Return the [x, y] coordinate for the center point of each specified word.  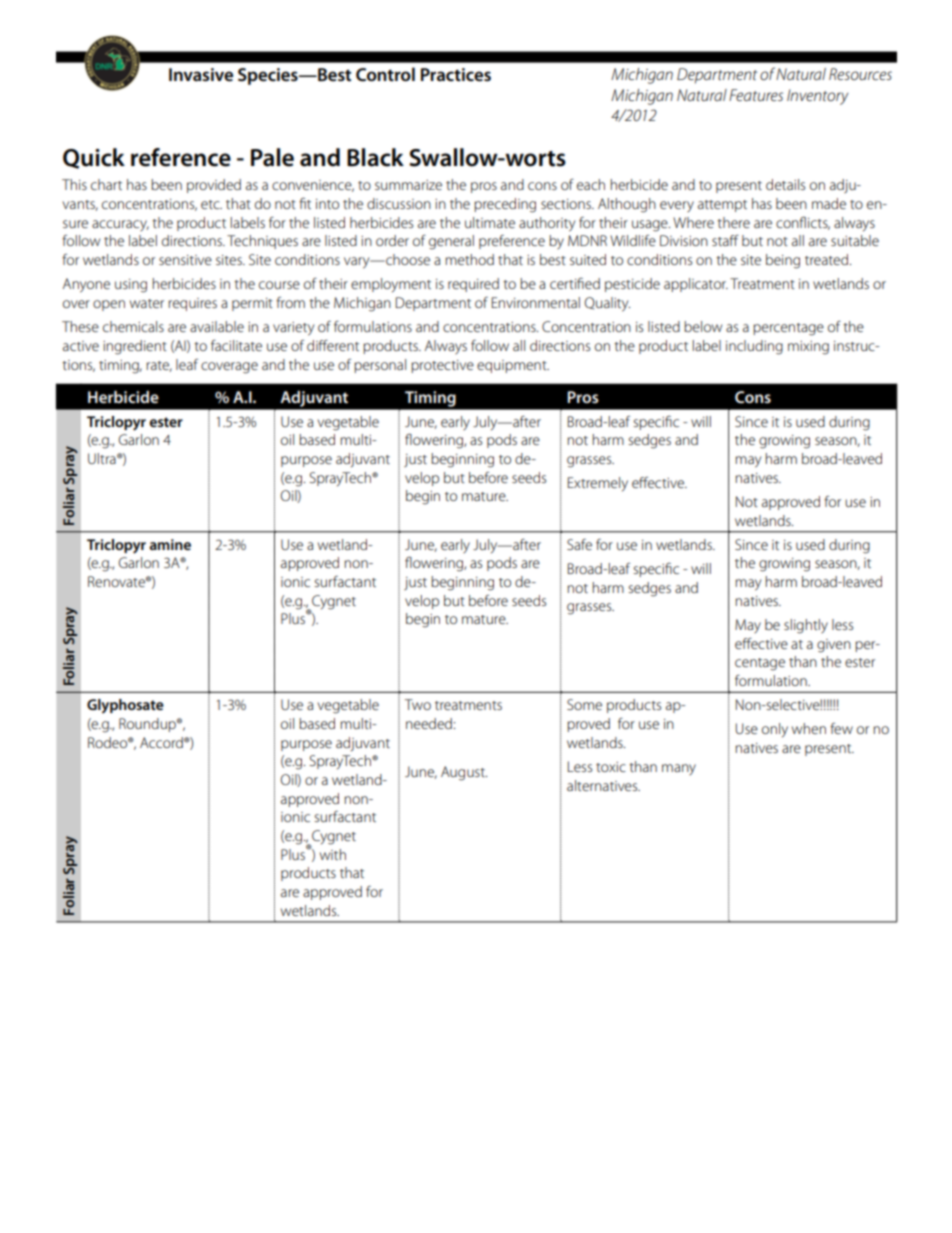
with [333, 854]
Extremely [598, 484]
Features [756, 95]
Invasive [201, 75]
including [754, 347]
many [679, 769]
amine [170, 544]
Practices [456, 75]
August [464, 773]
